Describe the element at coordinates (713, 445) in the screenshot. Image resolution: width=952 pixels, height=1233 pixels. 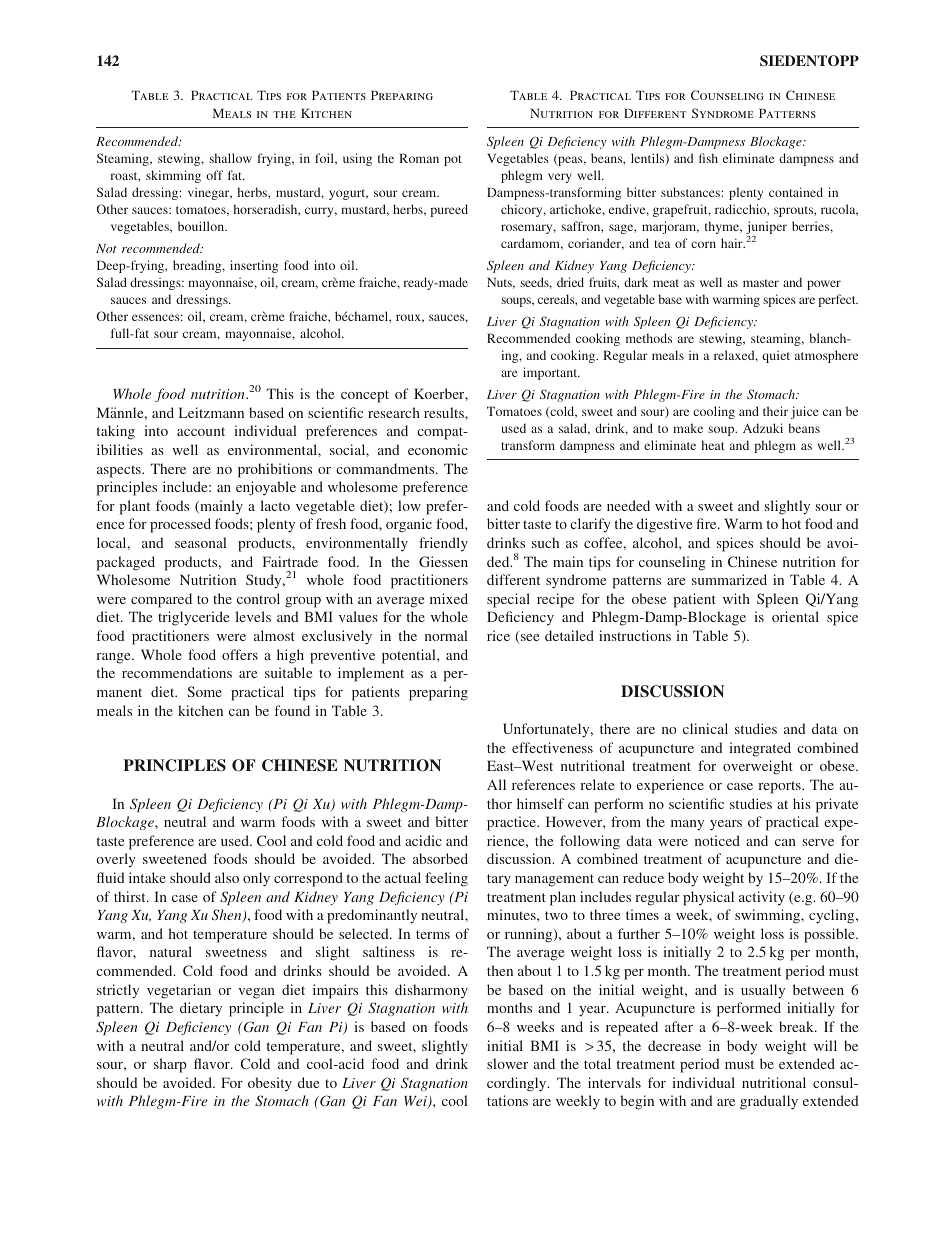
I see `heat` at that location.
